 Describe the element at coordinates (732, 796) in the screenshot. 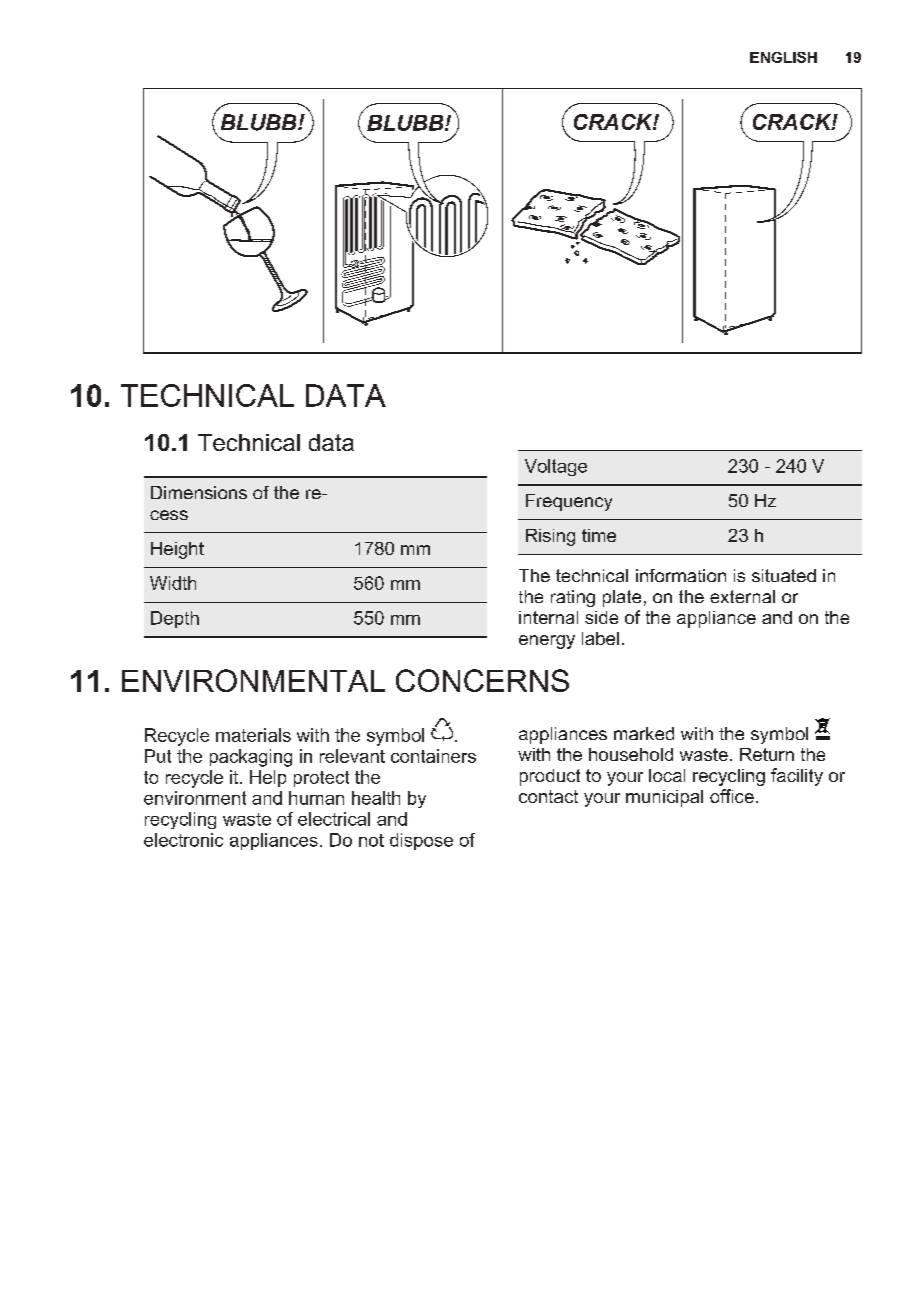

I see `office` at that location.
